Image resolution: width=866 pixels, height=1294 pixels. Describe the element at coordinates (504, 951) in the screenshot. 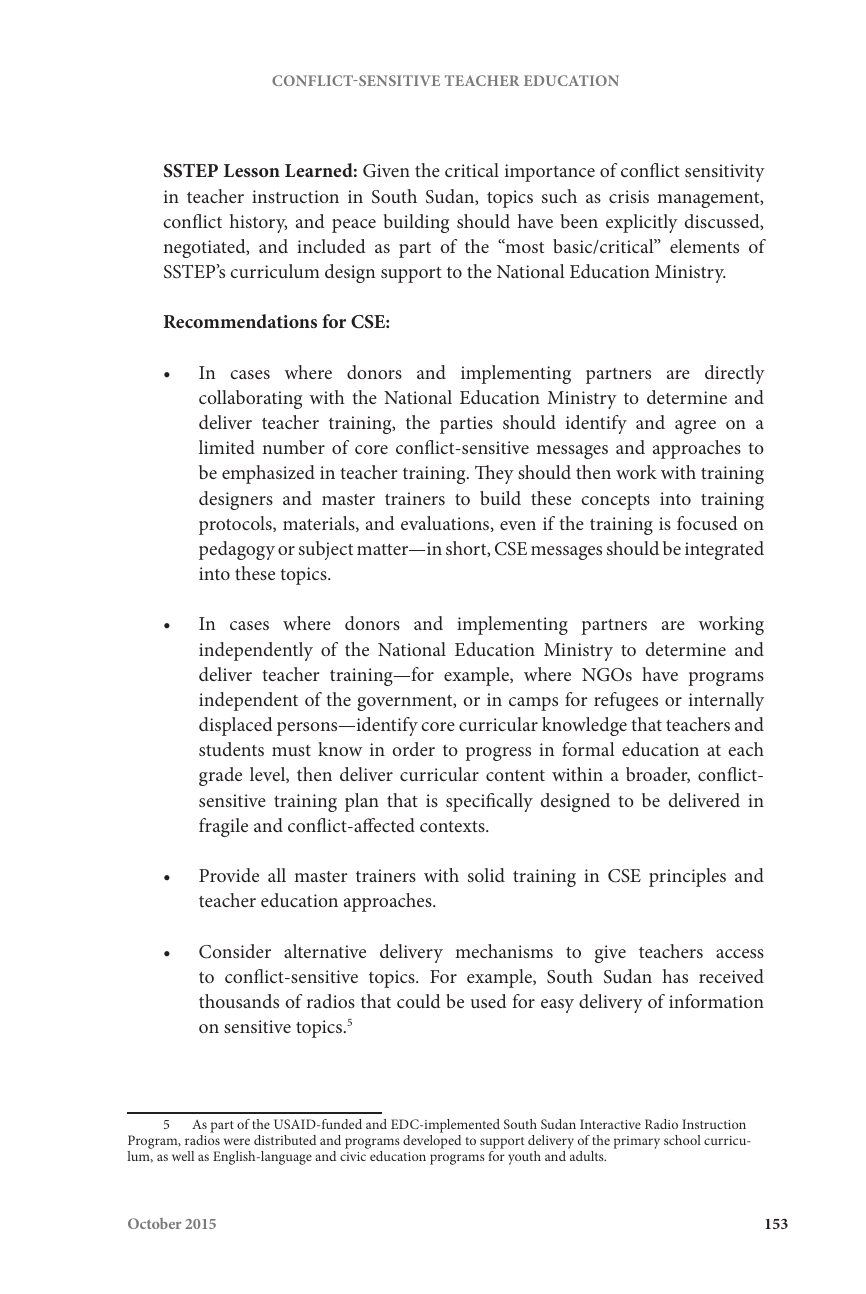

I see `mechanisms` at that location.
